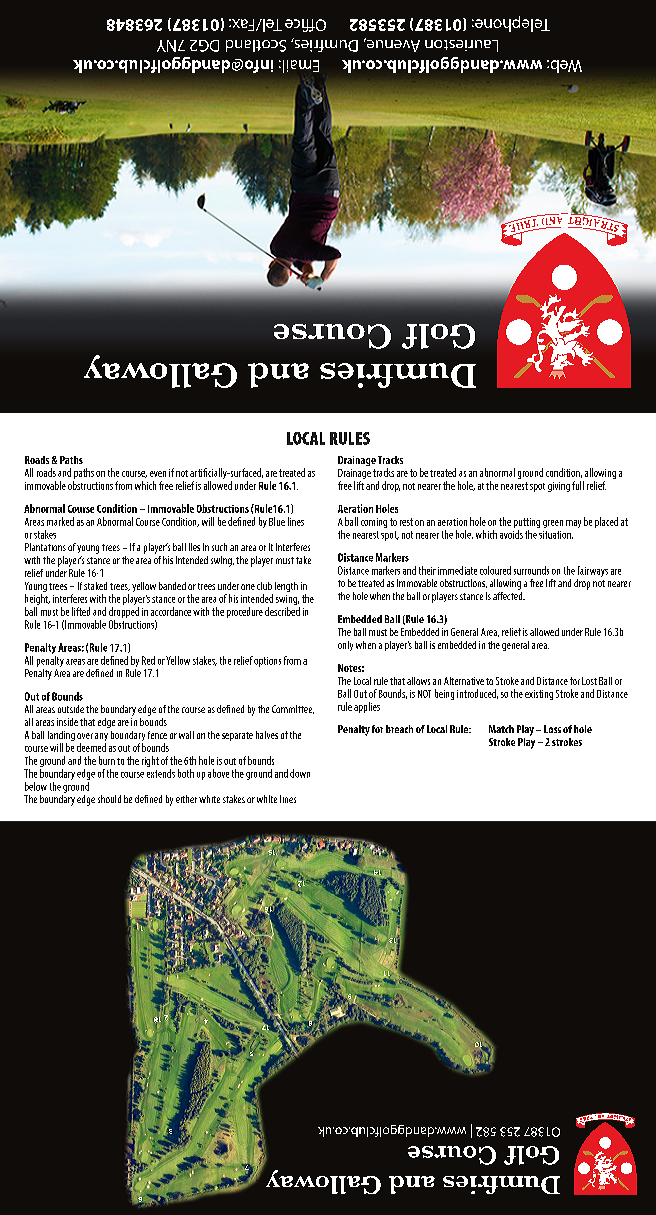  I want to click on avoids, so click(511, 534).
